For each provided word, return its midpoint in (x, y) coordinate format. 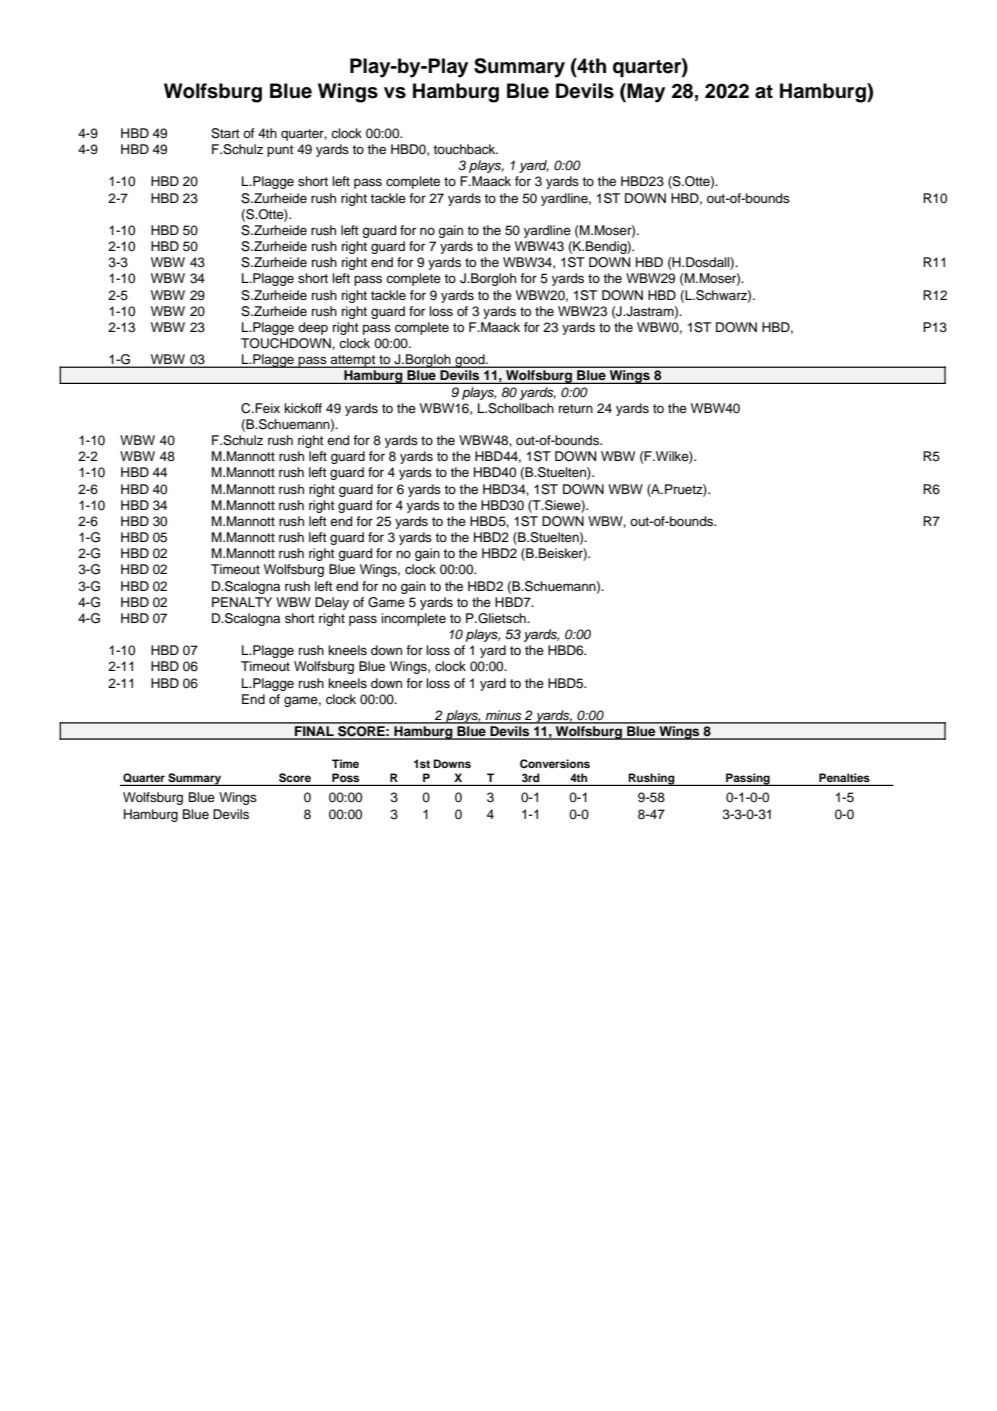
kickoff (303, 408)
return (576, 408)
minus (503, 716)
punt (280, 151)
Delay (332, 603)
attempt (353, 361)
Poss (346, 779)
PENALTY (242, 602)
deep (313, 328)
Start (225, 133)
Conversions (555, 763)
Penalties (844, 779)
